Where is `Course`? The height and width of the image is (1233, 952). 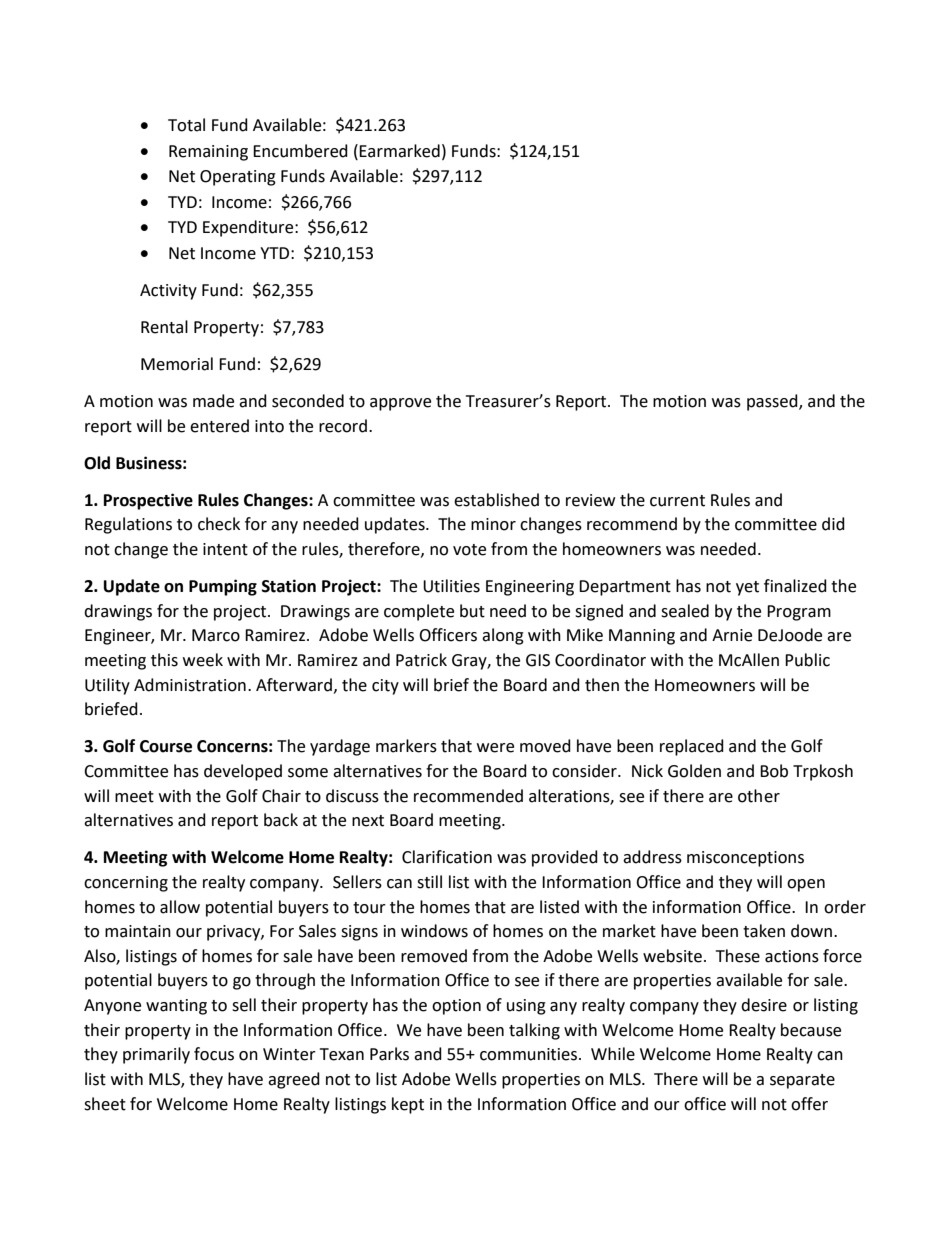 Course is located at coordinates (166, 746).
